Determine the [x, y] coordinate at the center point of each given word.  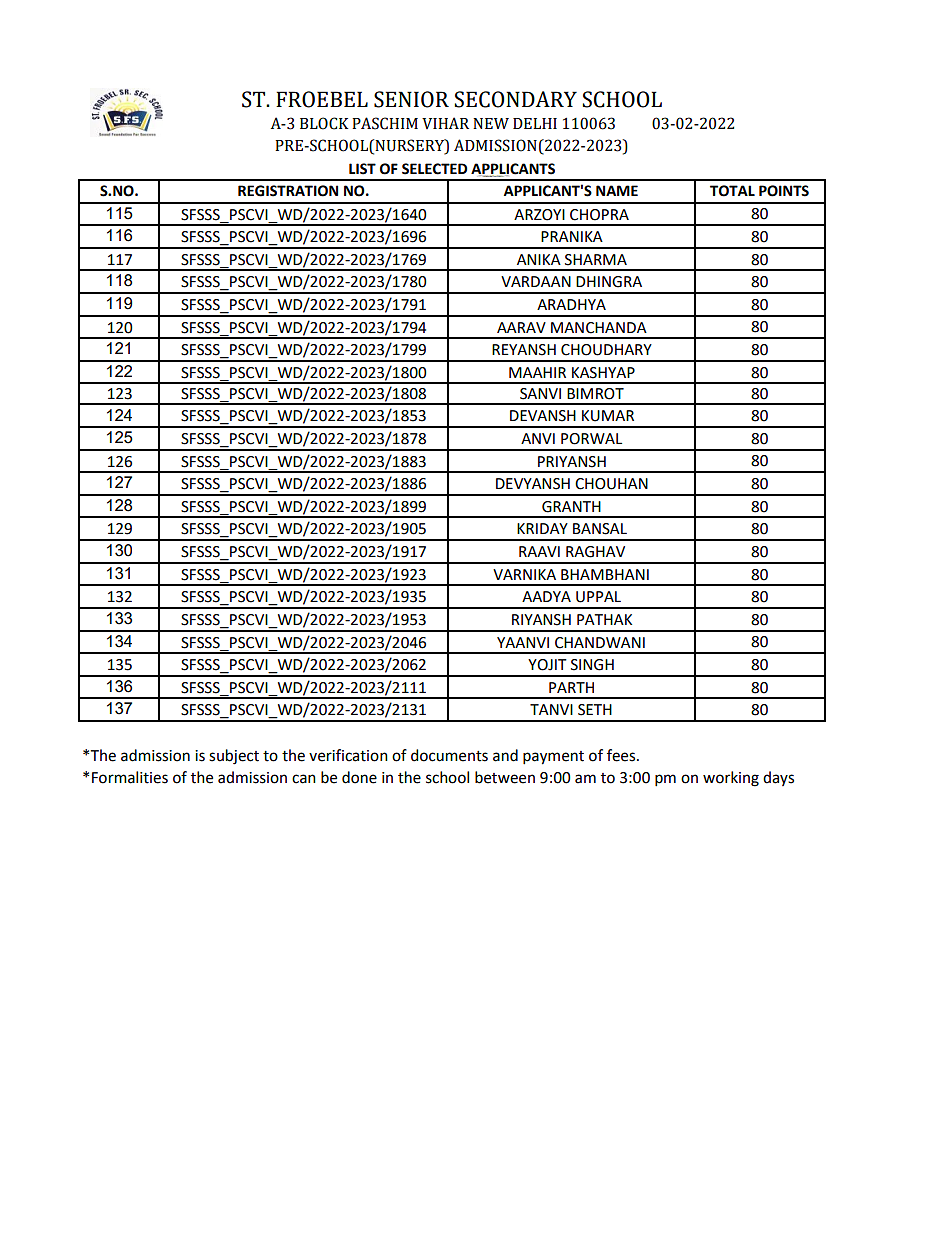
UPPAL [598, 597]
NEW [491, 123]
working [731, 779]
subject [234, 757]
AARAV [521, 327]
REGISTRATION [288, 191]
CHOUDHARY [606, 350]
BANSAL [600, 529]
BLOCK [324, 123]
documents [449, 755]
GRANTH [571, 507]
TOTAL [732, 191]
